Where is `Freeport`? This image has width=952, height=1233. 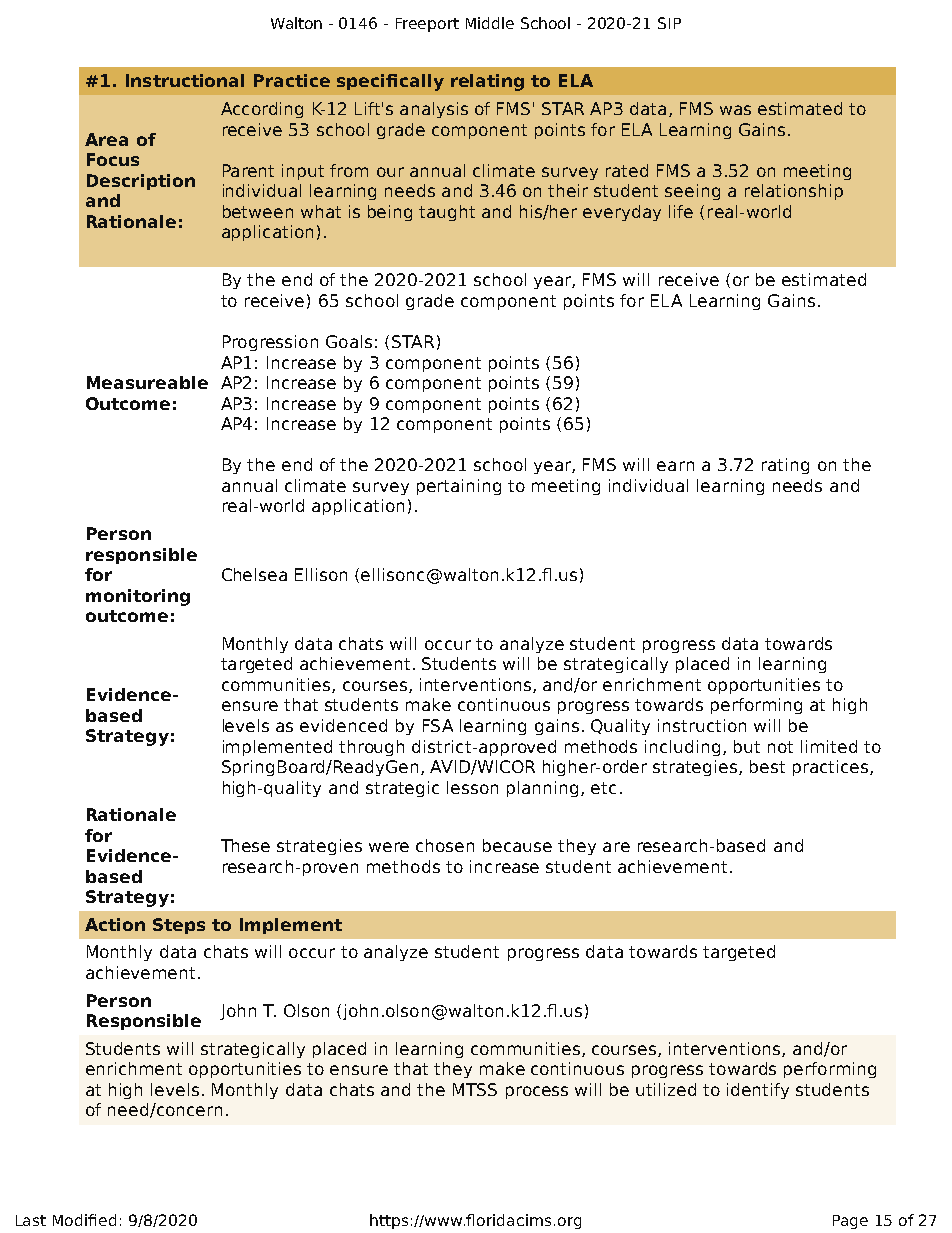 Freeport is located at coordinates (427, 25).
